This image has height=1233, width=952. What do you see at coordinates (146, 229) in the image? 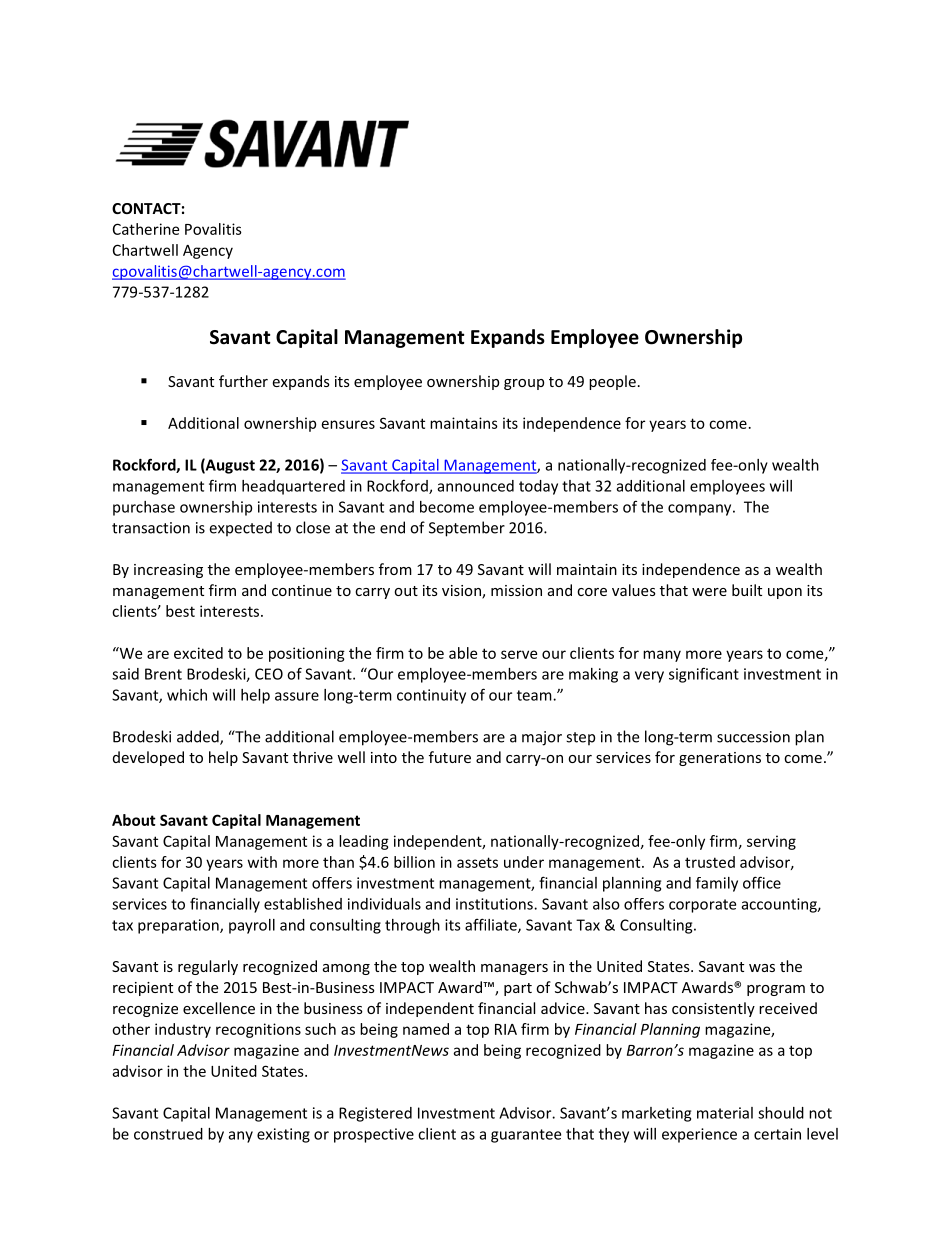
I see `Catherine` at bounding box center [146, 229].
